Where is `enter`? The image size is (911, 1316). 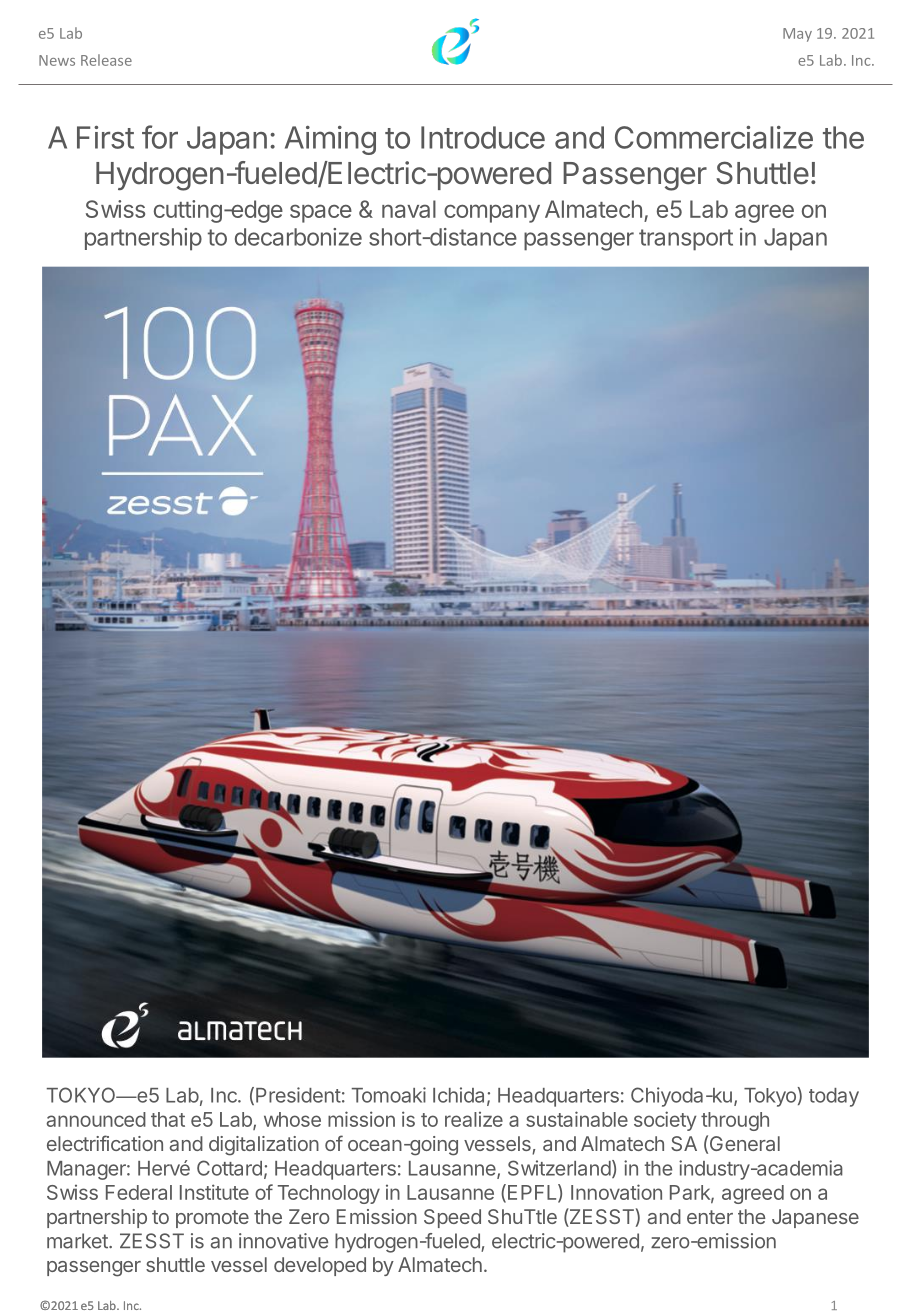
enter is located at coordinates (710, 1217).
